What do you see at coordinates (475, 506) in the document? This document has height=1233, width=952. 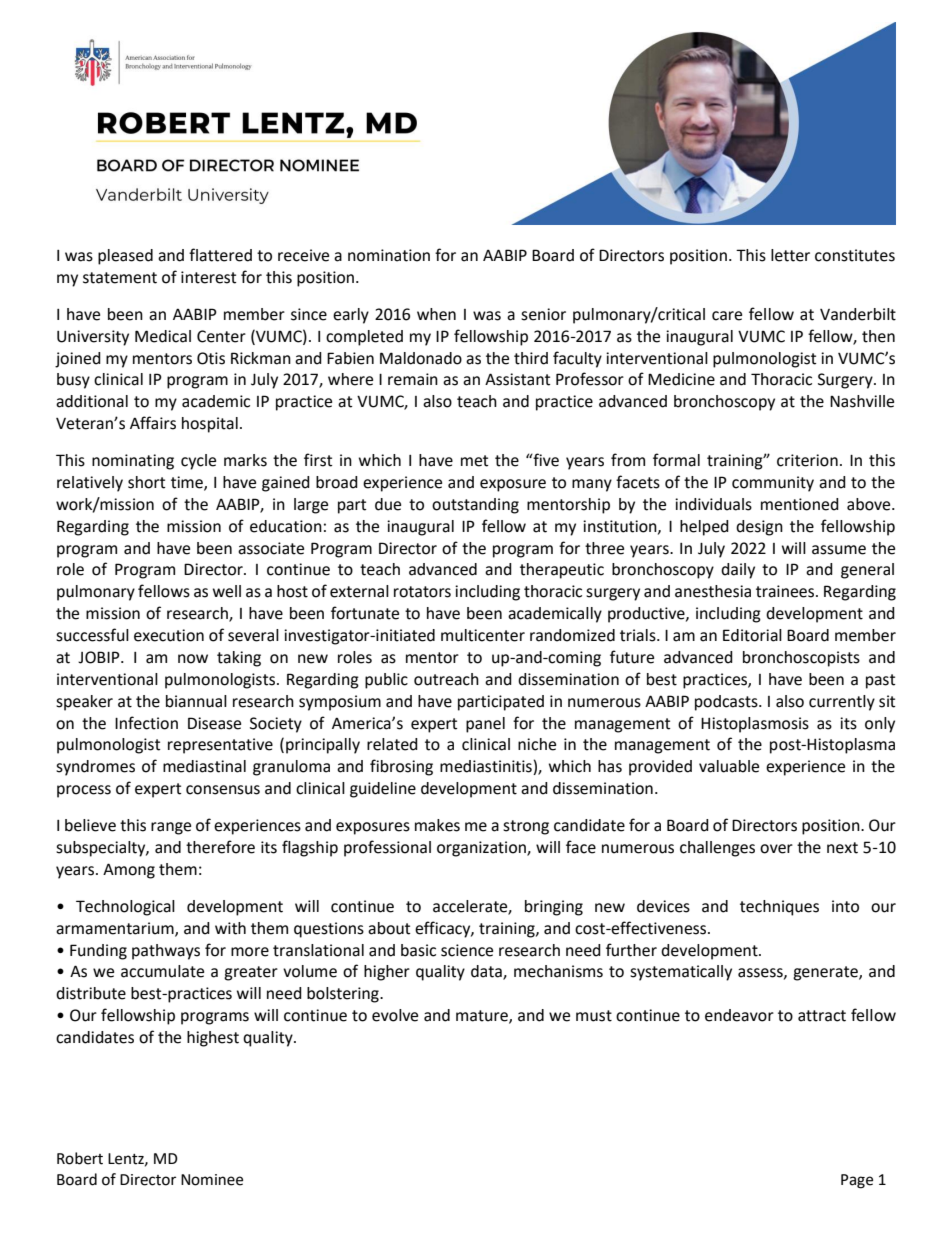 I see `outstanding` at bounding box center [475, 506].
